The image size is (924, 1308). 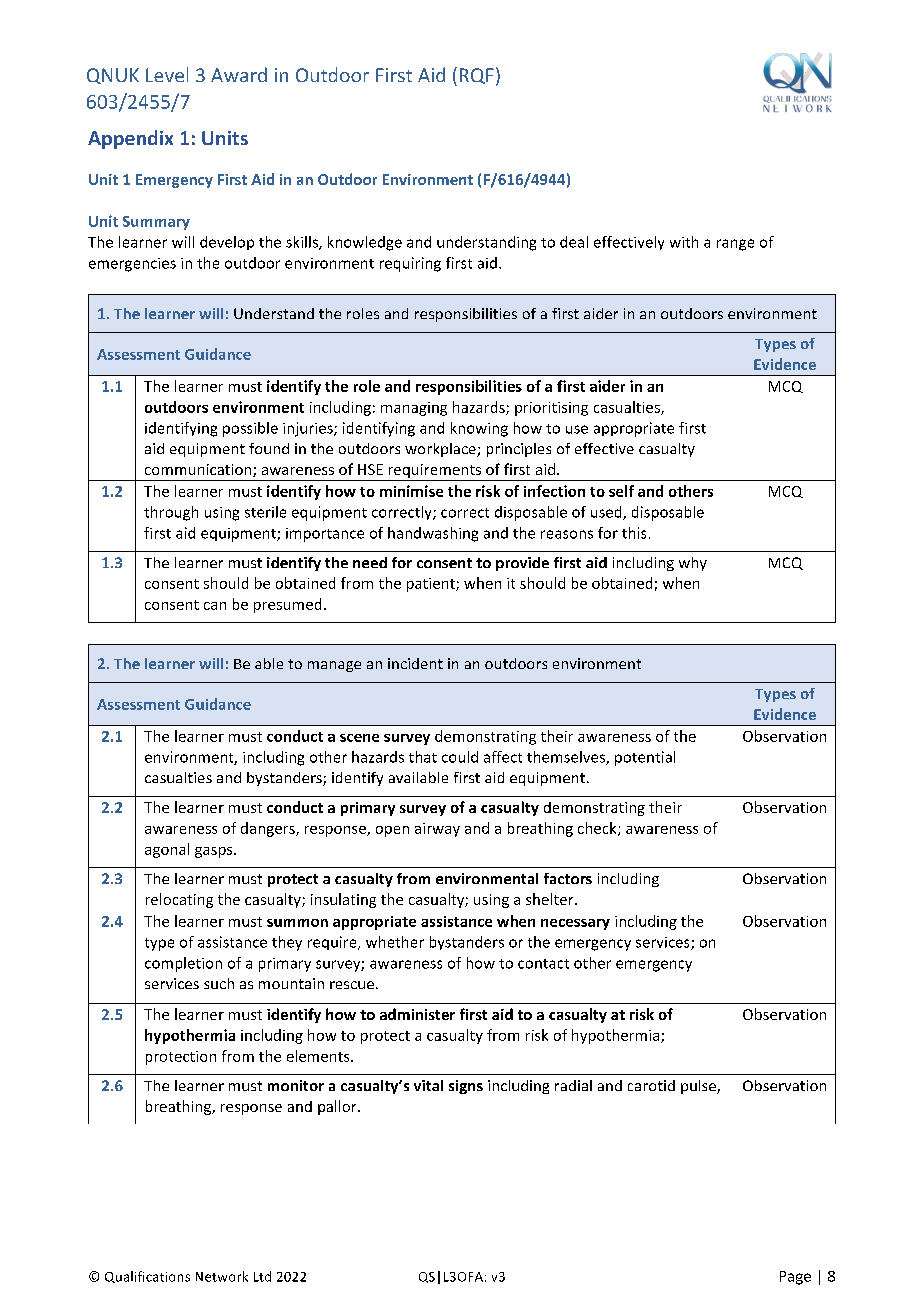 I want to click on can, so click(x=215, y=606).
